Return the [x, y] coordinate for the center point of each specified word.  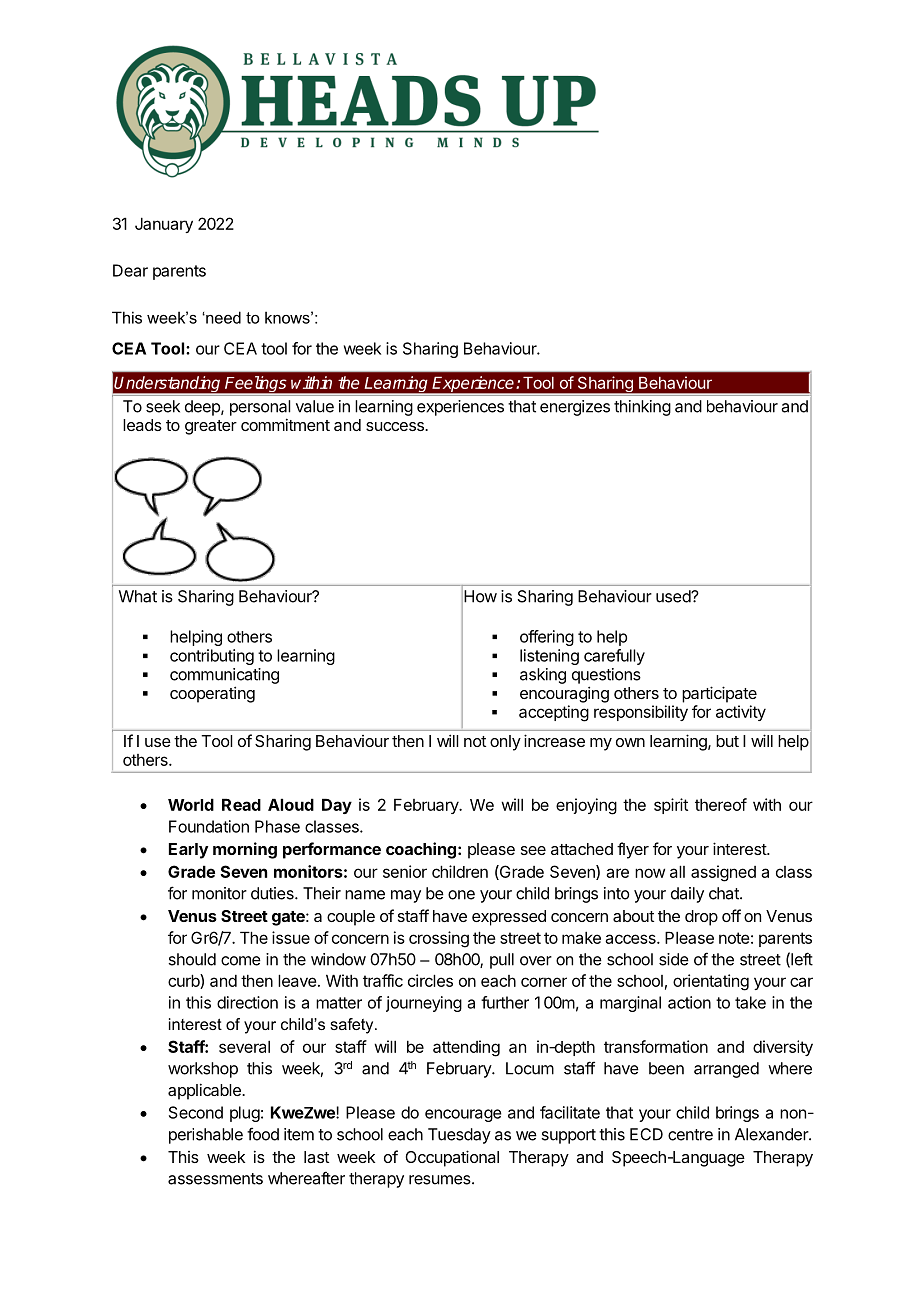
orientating [711, 982]
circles [430, 980]
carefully [614, 657]
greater [211, 427]
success [396, 426]
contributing [212, 657]
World [191, 804]
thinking [642, 408]
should [192, 959]
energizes [575, 408]
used [674, 596]
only [505, 743]
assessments [215, 1179]
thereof [721, 804]
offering [547, 638]
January [164, 225]
